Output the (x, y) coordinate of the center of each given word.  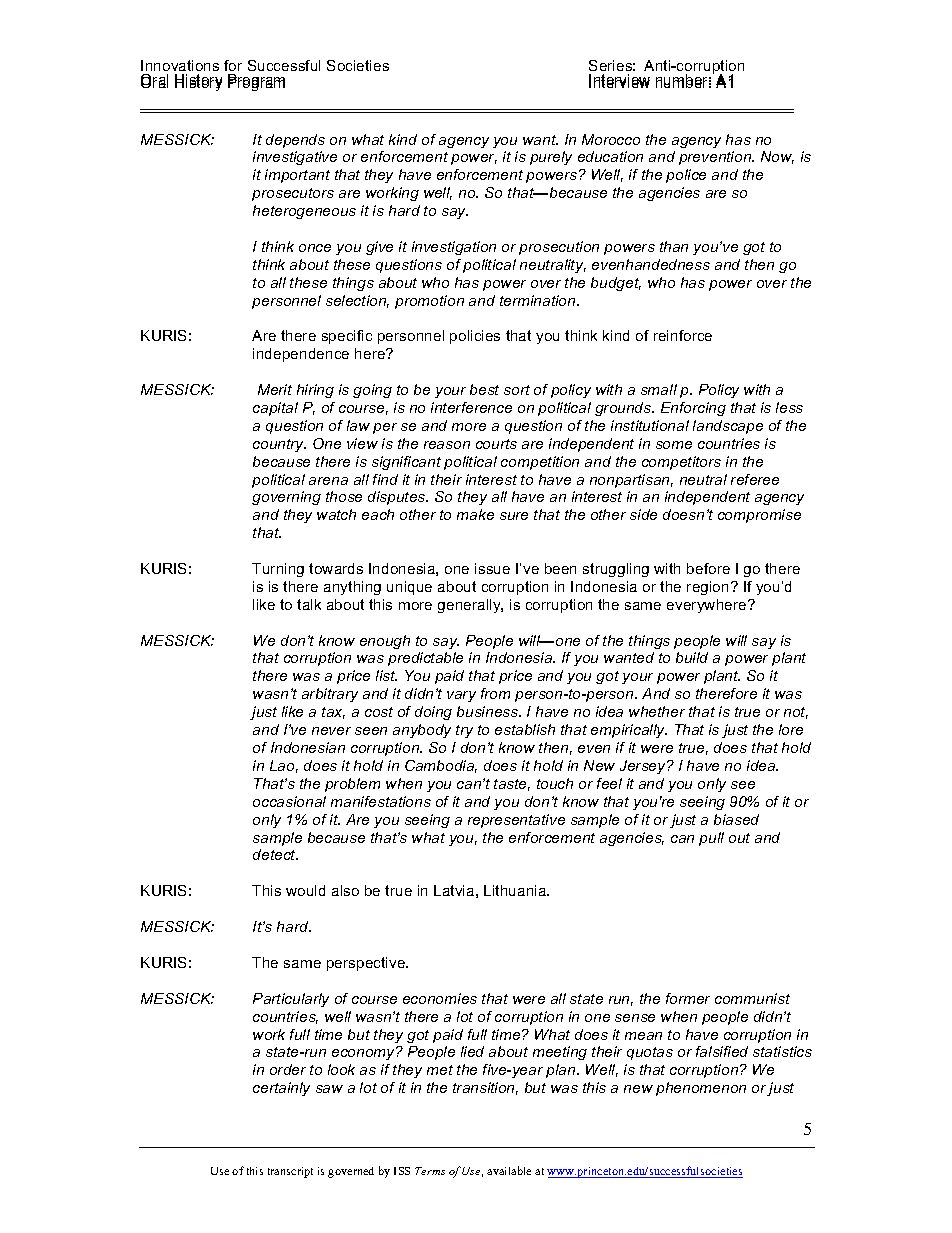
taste (512, 785)
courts (496, 444)
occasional (289, 801)
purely (551, 158)
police (686, 176)
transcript (290, 1172)
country (279, 445)
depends (295, 141)
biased (736, 819)
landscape (728, 427)
